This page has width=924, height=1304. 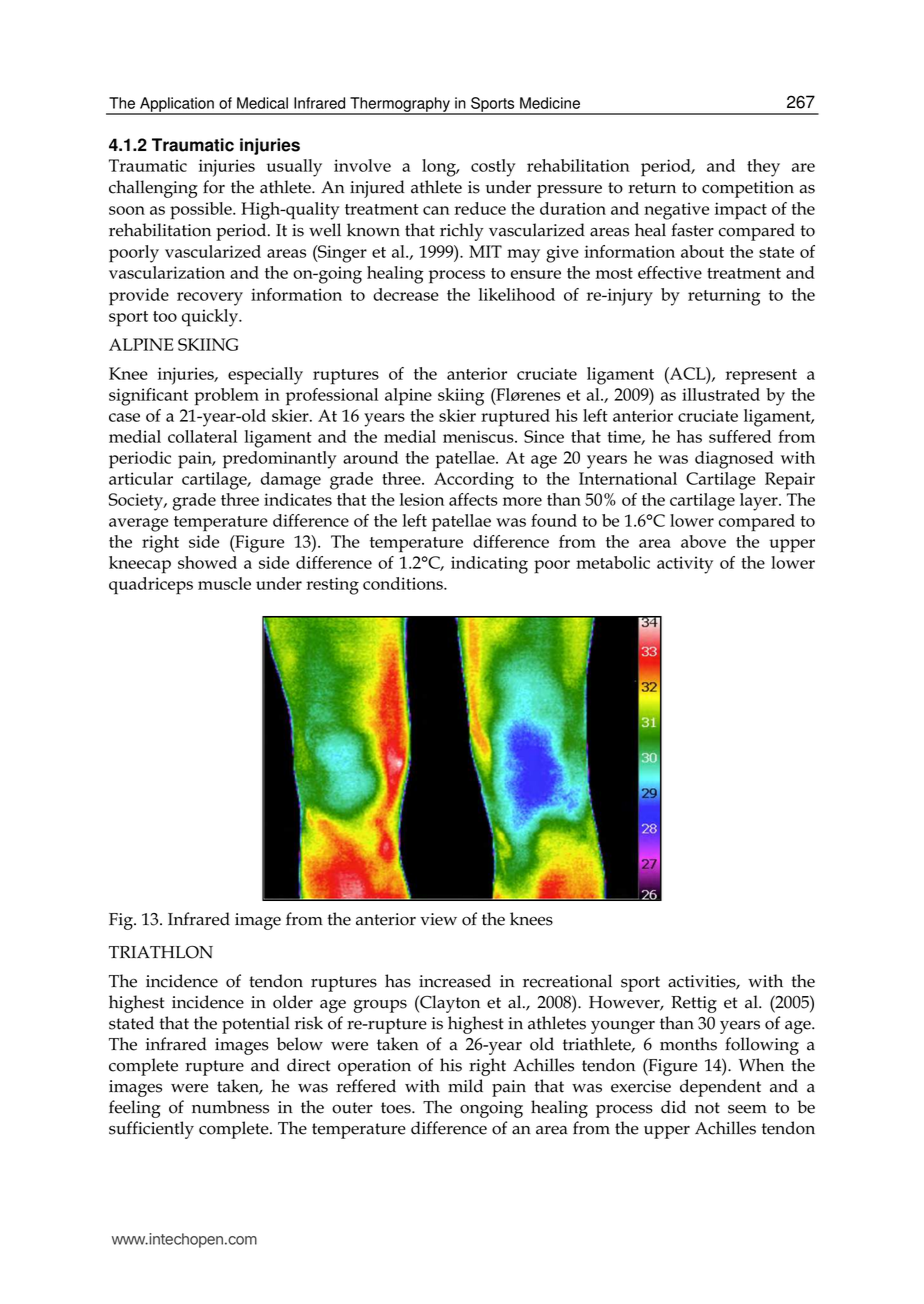 What do you see at coordinates (734, 460) in the page?
I see `diagnosed` at bounding box center [734, 460].
